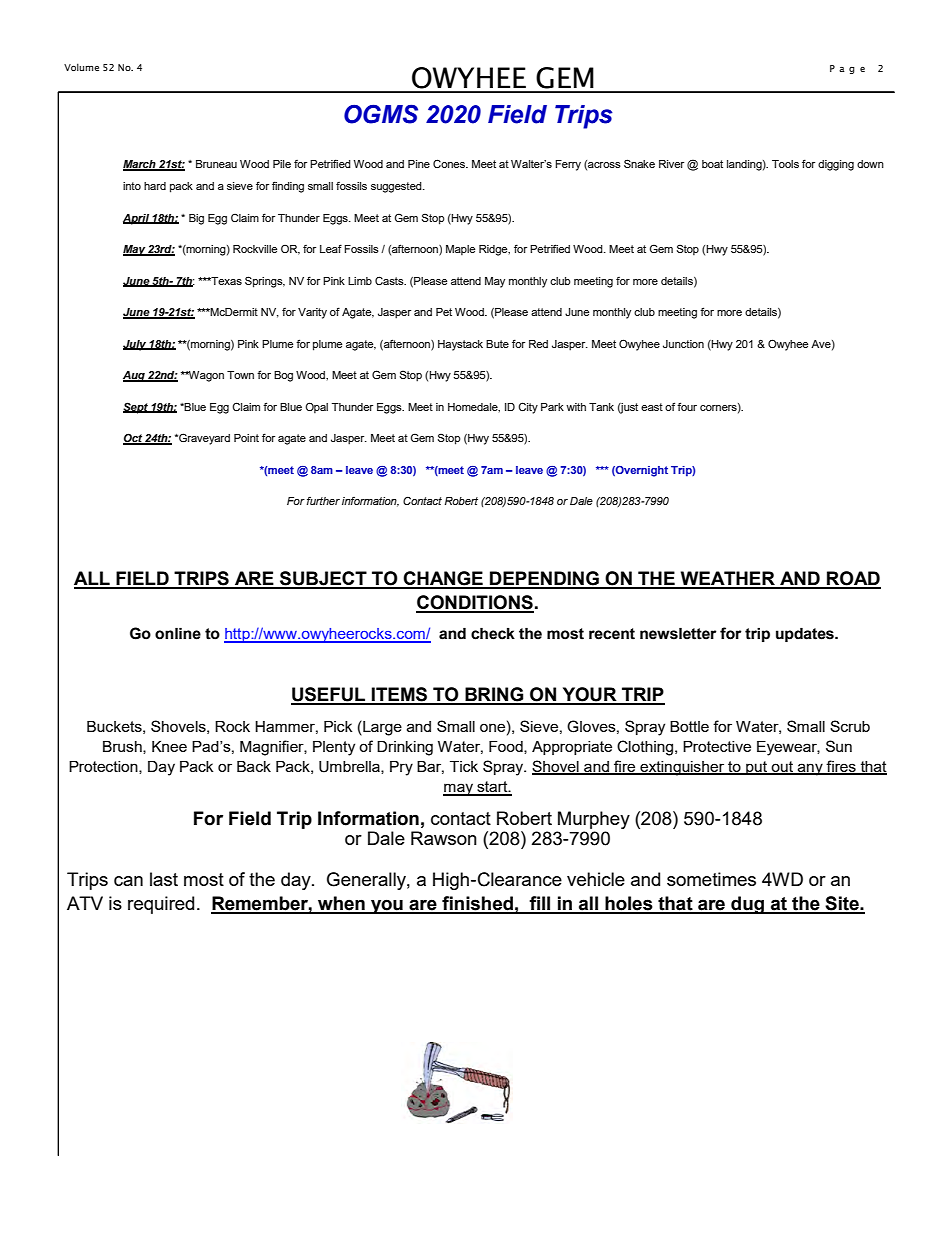 The width and height of the screenshot is (952, 1233). Describe the element at coordinates (323, 500) in the screenshot. I see `further` at that location.
